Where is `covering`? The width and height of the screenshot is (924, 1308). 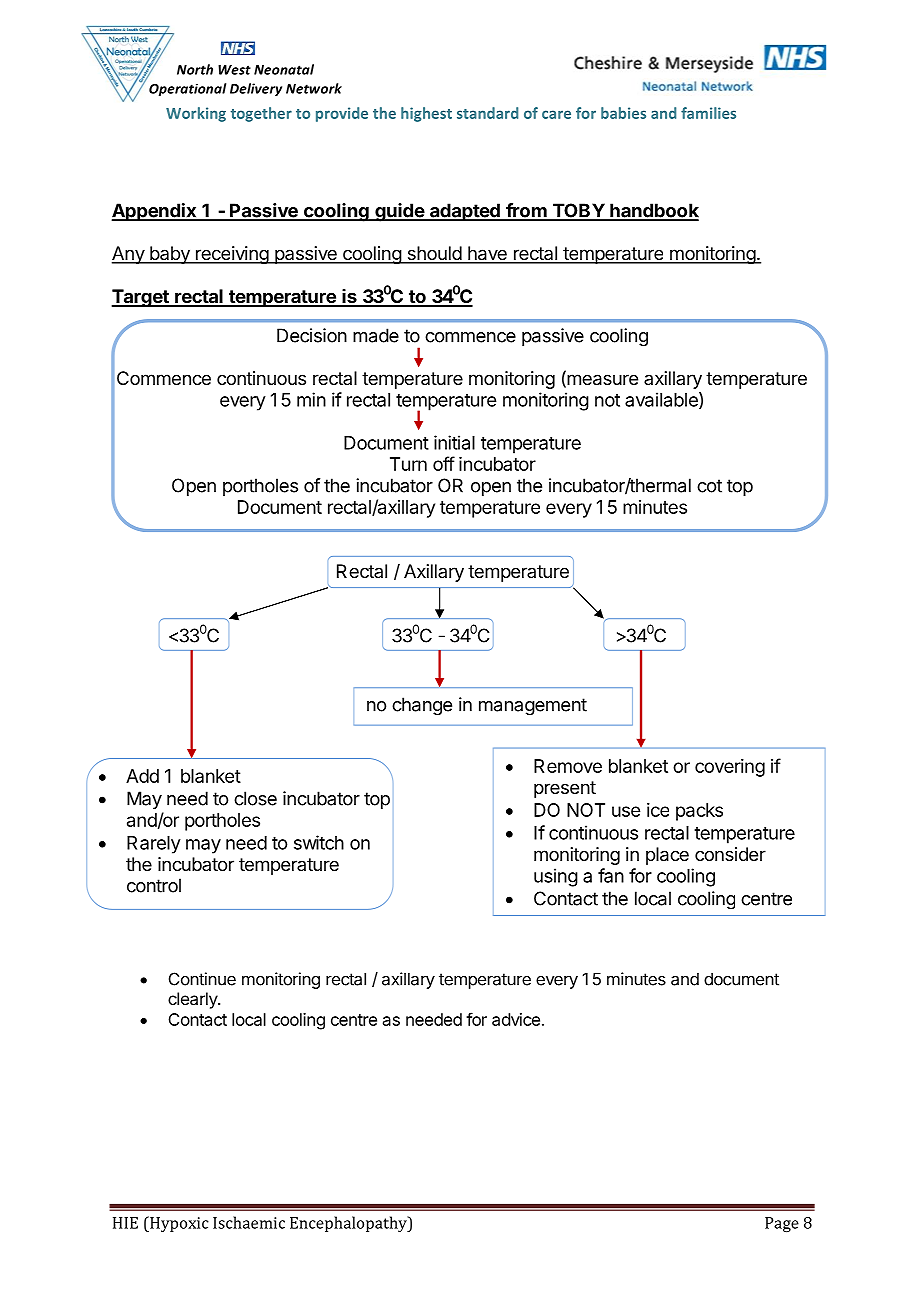 covering is located at coordinates (730, 768).
